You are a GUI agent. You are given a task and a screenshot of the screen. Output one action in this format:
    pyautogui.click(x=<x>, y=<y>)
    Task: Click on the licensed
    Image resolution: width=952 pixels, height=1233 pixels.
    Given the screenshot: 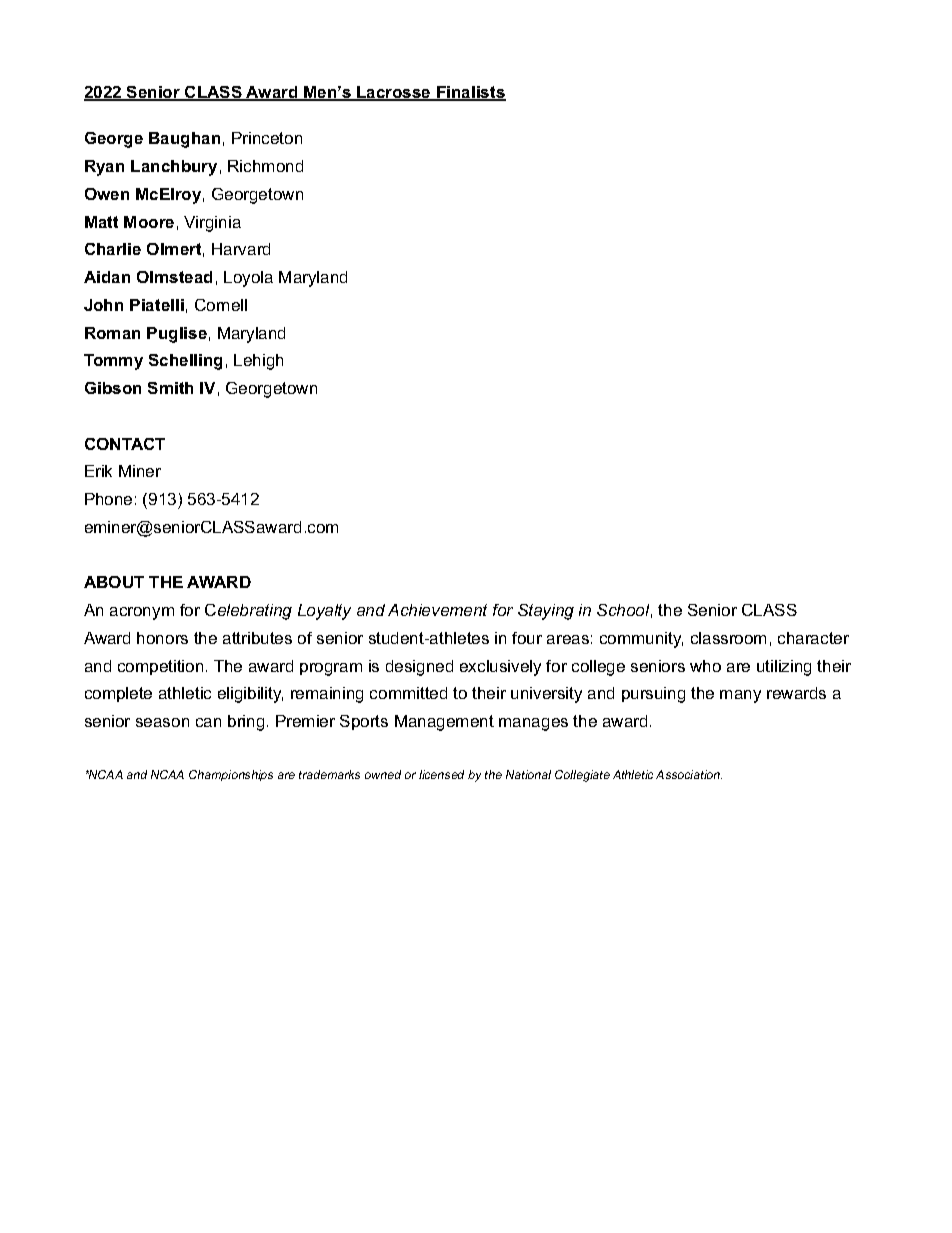 What is the action you would take?
    pyautogui.click(x=441, y=774)
